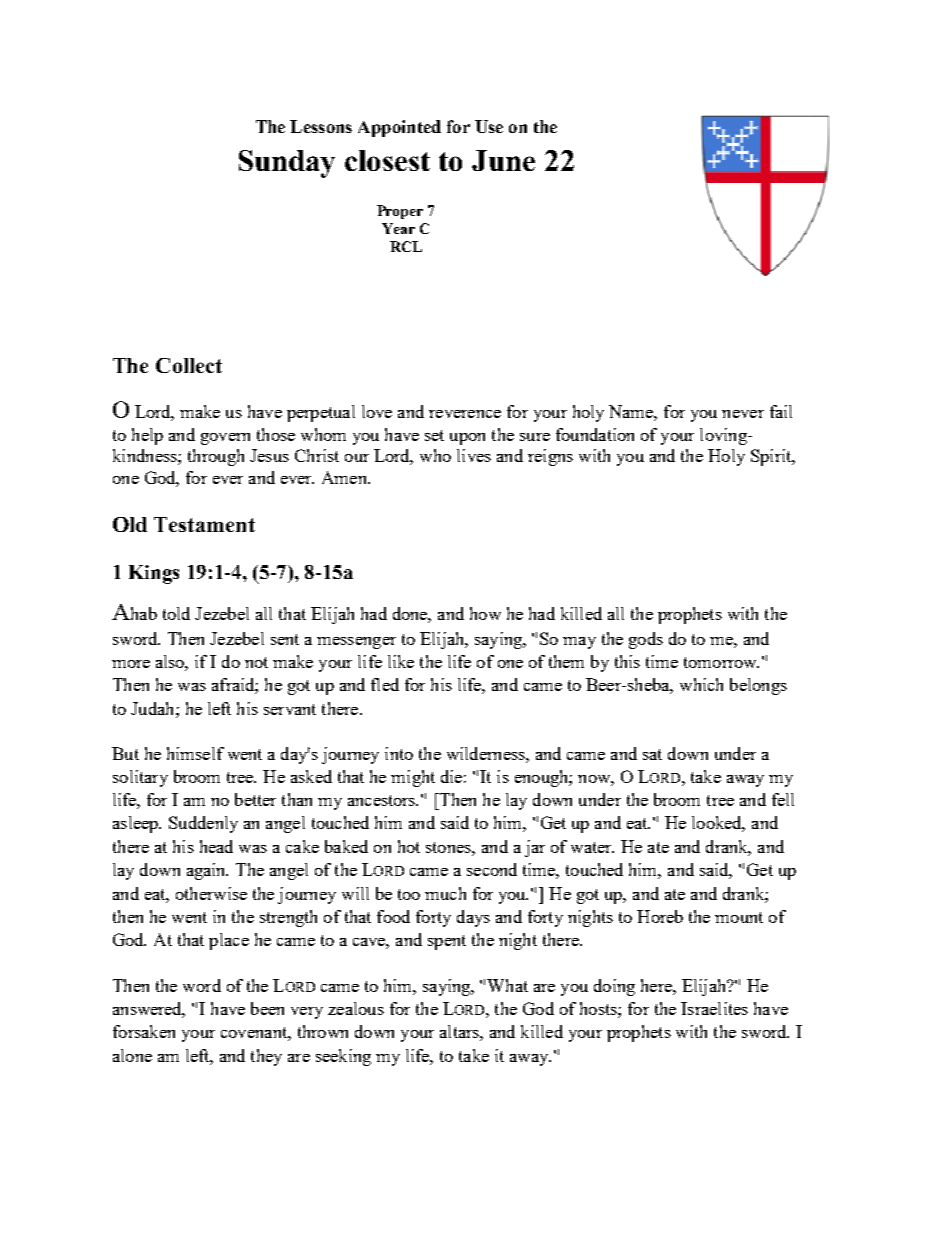 The image size is (952, 1233). What do you see at coordinates (652, 754) in the screenshot?
I see `sat` at bounding box center [652, 754].
